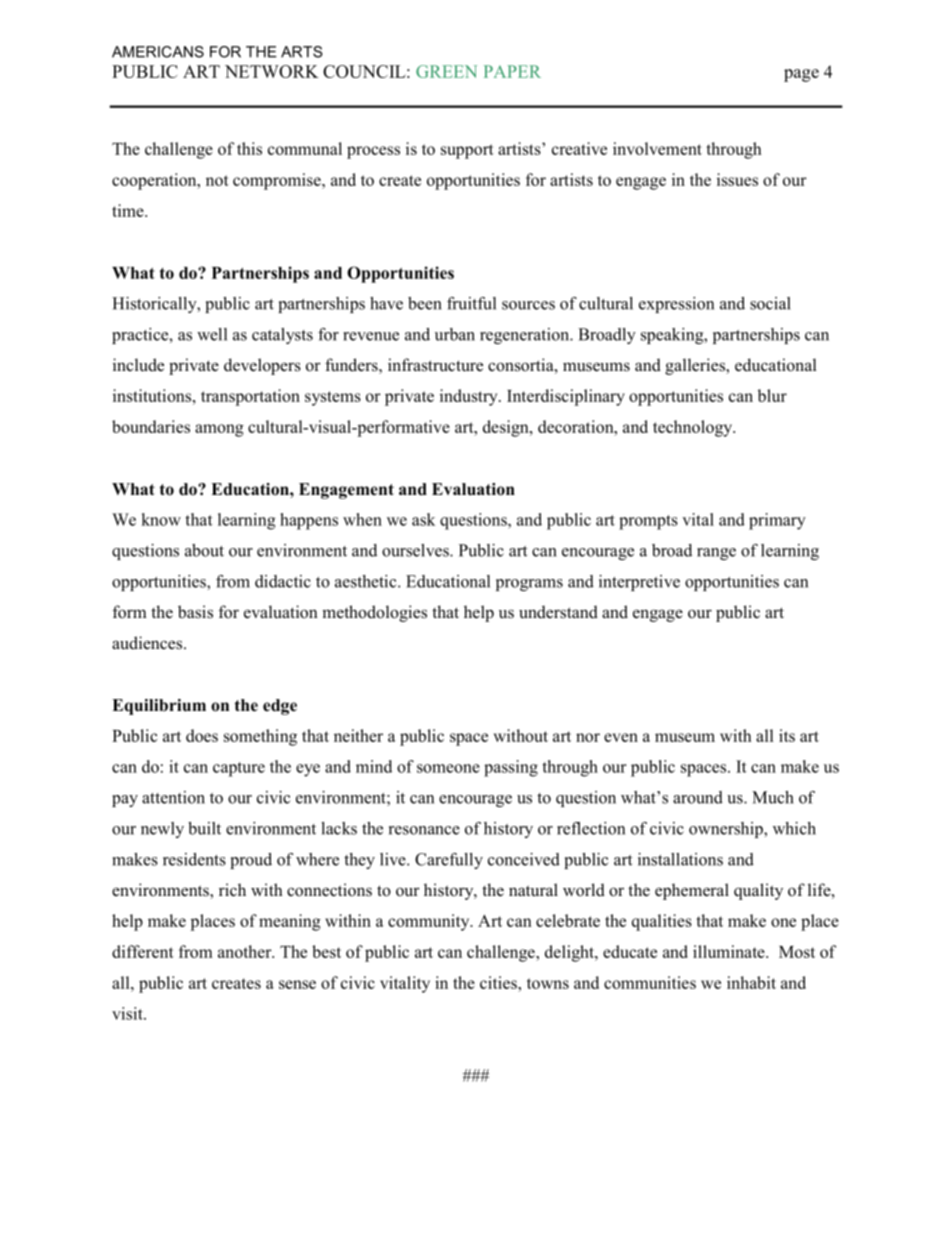  What do you see at coordinates (716, 554) in the document?
I see `range` at bounding box center [716, 554].
